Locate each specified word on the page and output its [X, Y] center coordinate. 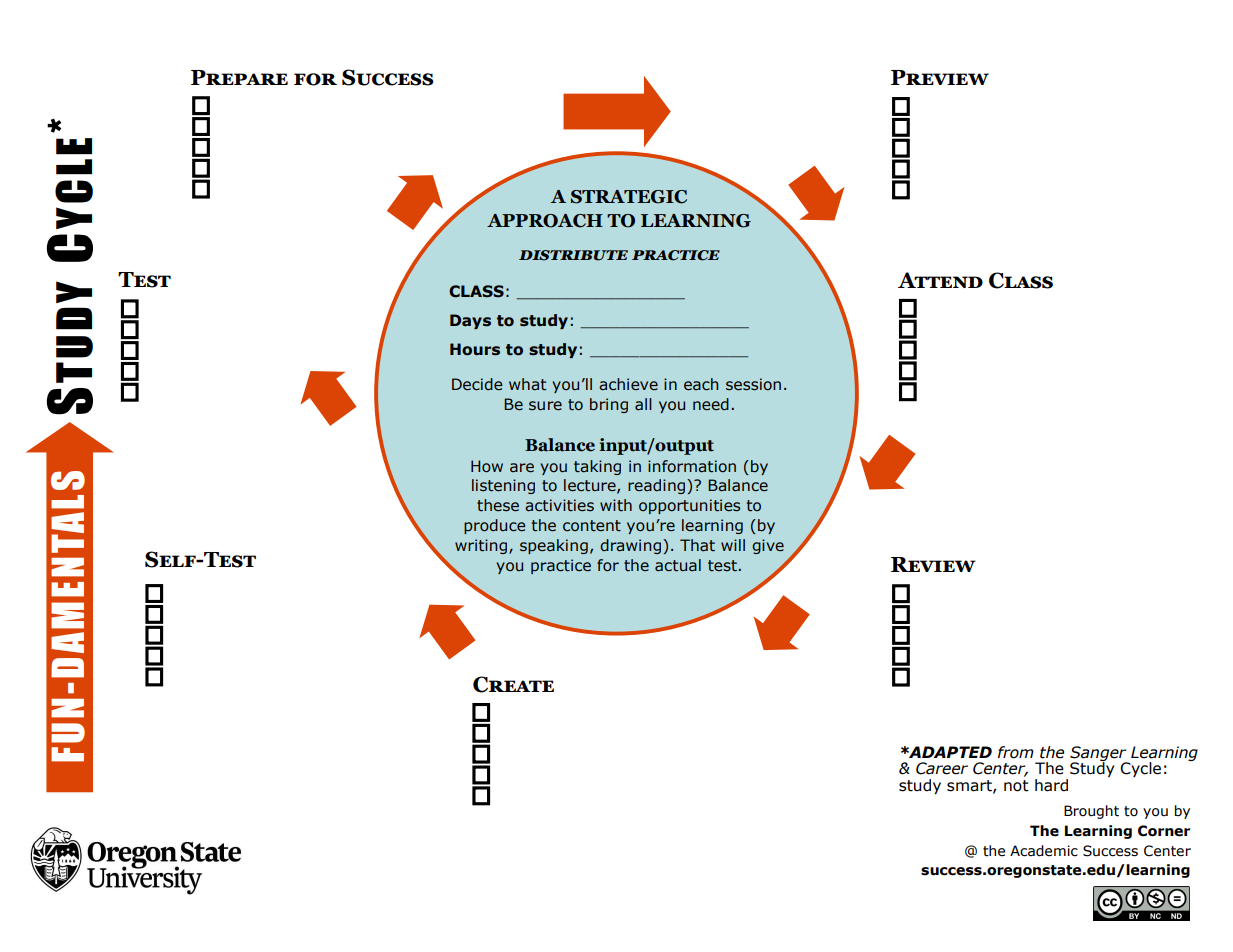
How [487, 466]
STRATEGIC [629, 197]
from [1016, 752]
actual [678, 565]
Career [942, 768]
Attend [940, 280]
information [692, 466]
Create [513, 684]
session [753, 384]
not [1016, 786]
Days [470, 321]
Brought [1091, 812]
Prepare [239, 77]
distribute [573, 255]
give [768, 546]
